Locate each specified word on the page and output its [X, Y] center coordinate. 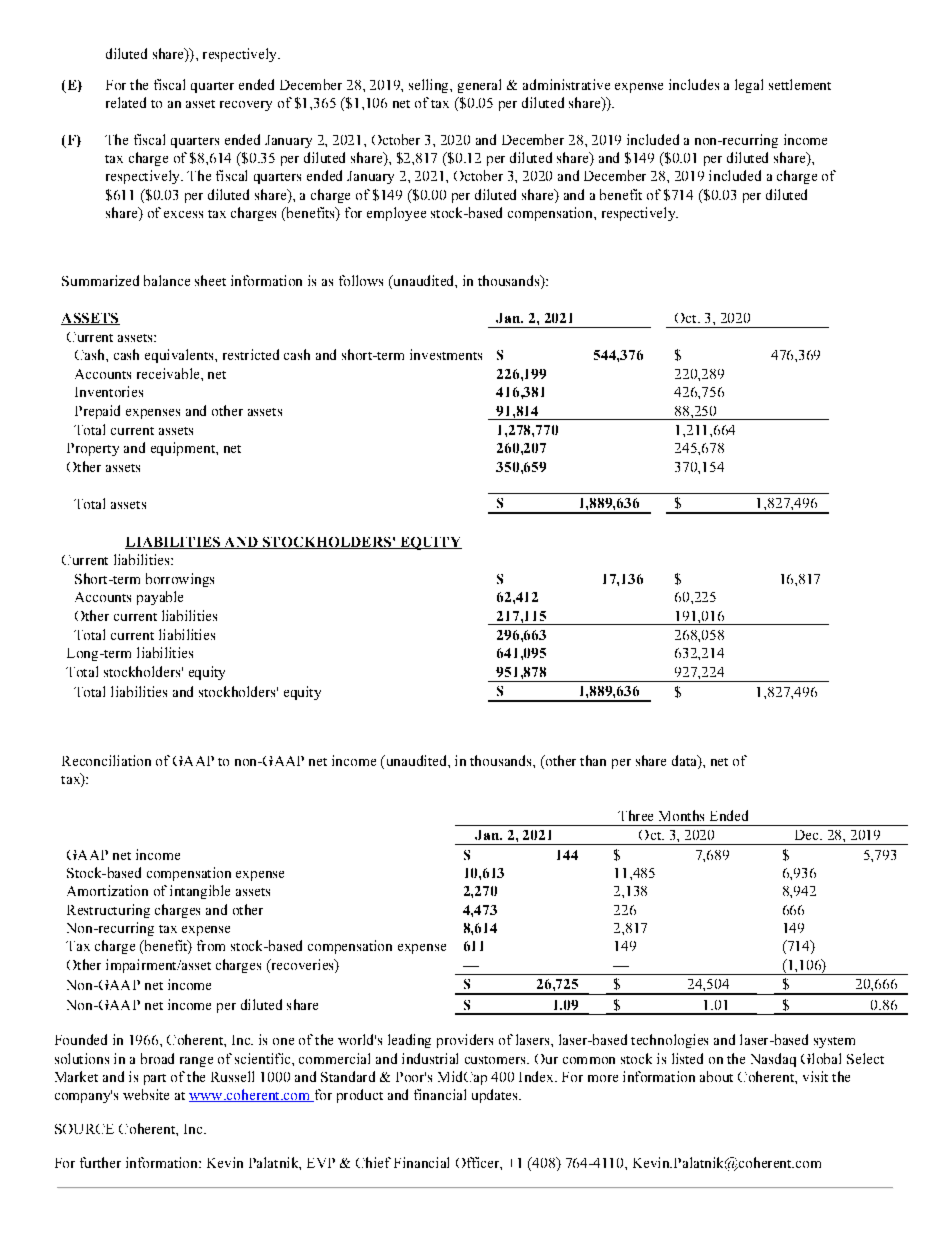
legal [749, 86]
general [479, 86]
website [146, 1094]
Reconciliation [106, 760]
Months [681, 815]
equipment [184, 449]
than [593, 760]
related [126, 102]
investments [446, 354]
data [685, 760]
